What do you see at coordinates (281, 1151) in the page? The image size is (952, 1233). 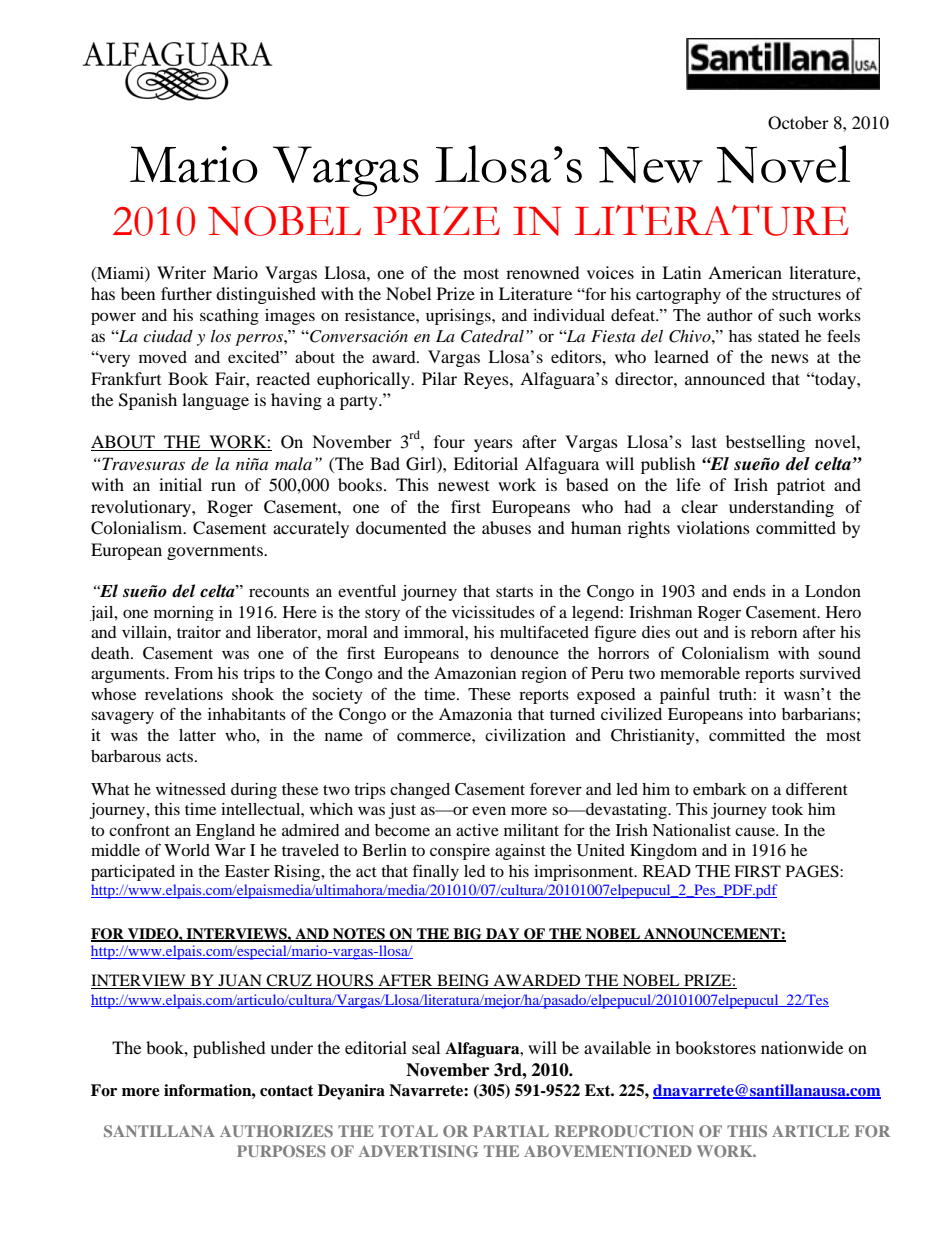 I see `PURPOSES` at bounding box center [281, 1151].
